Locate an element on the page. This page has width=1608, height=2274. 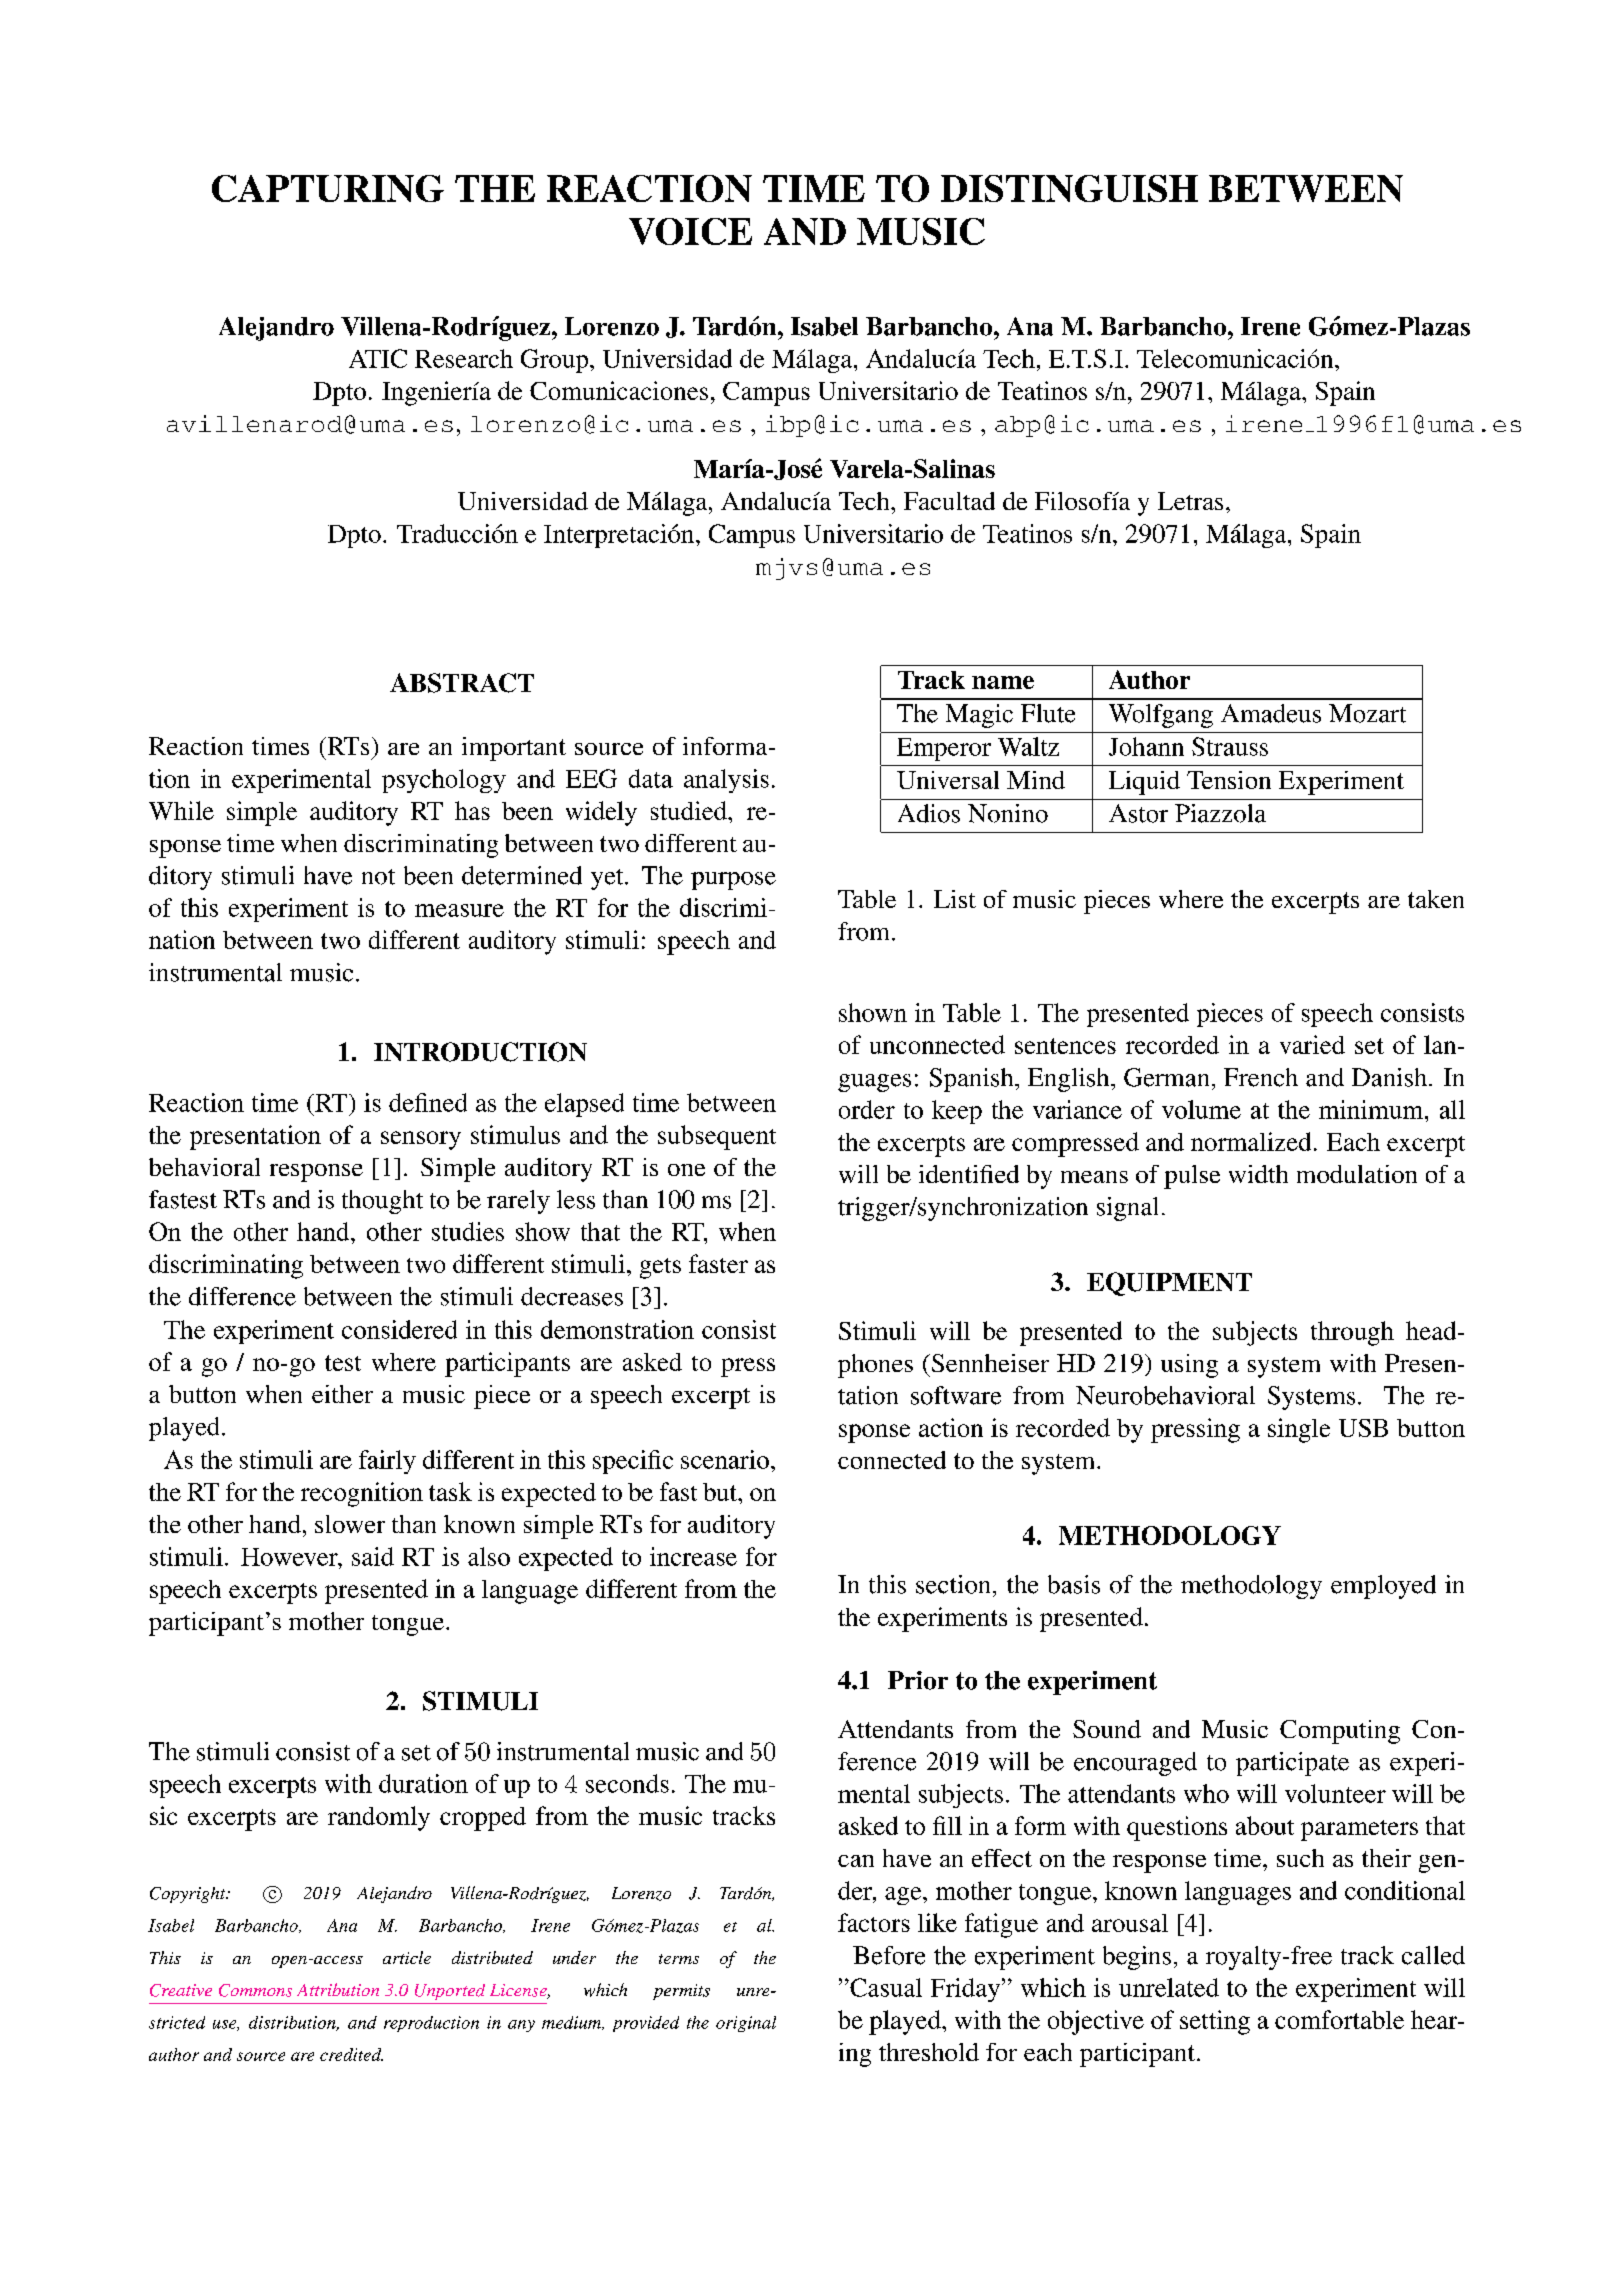
normalized is located at coordinates (1251, 1141).
